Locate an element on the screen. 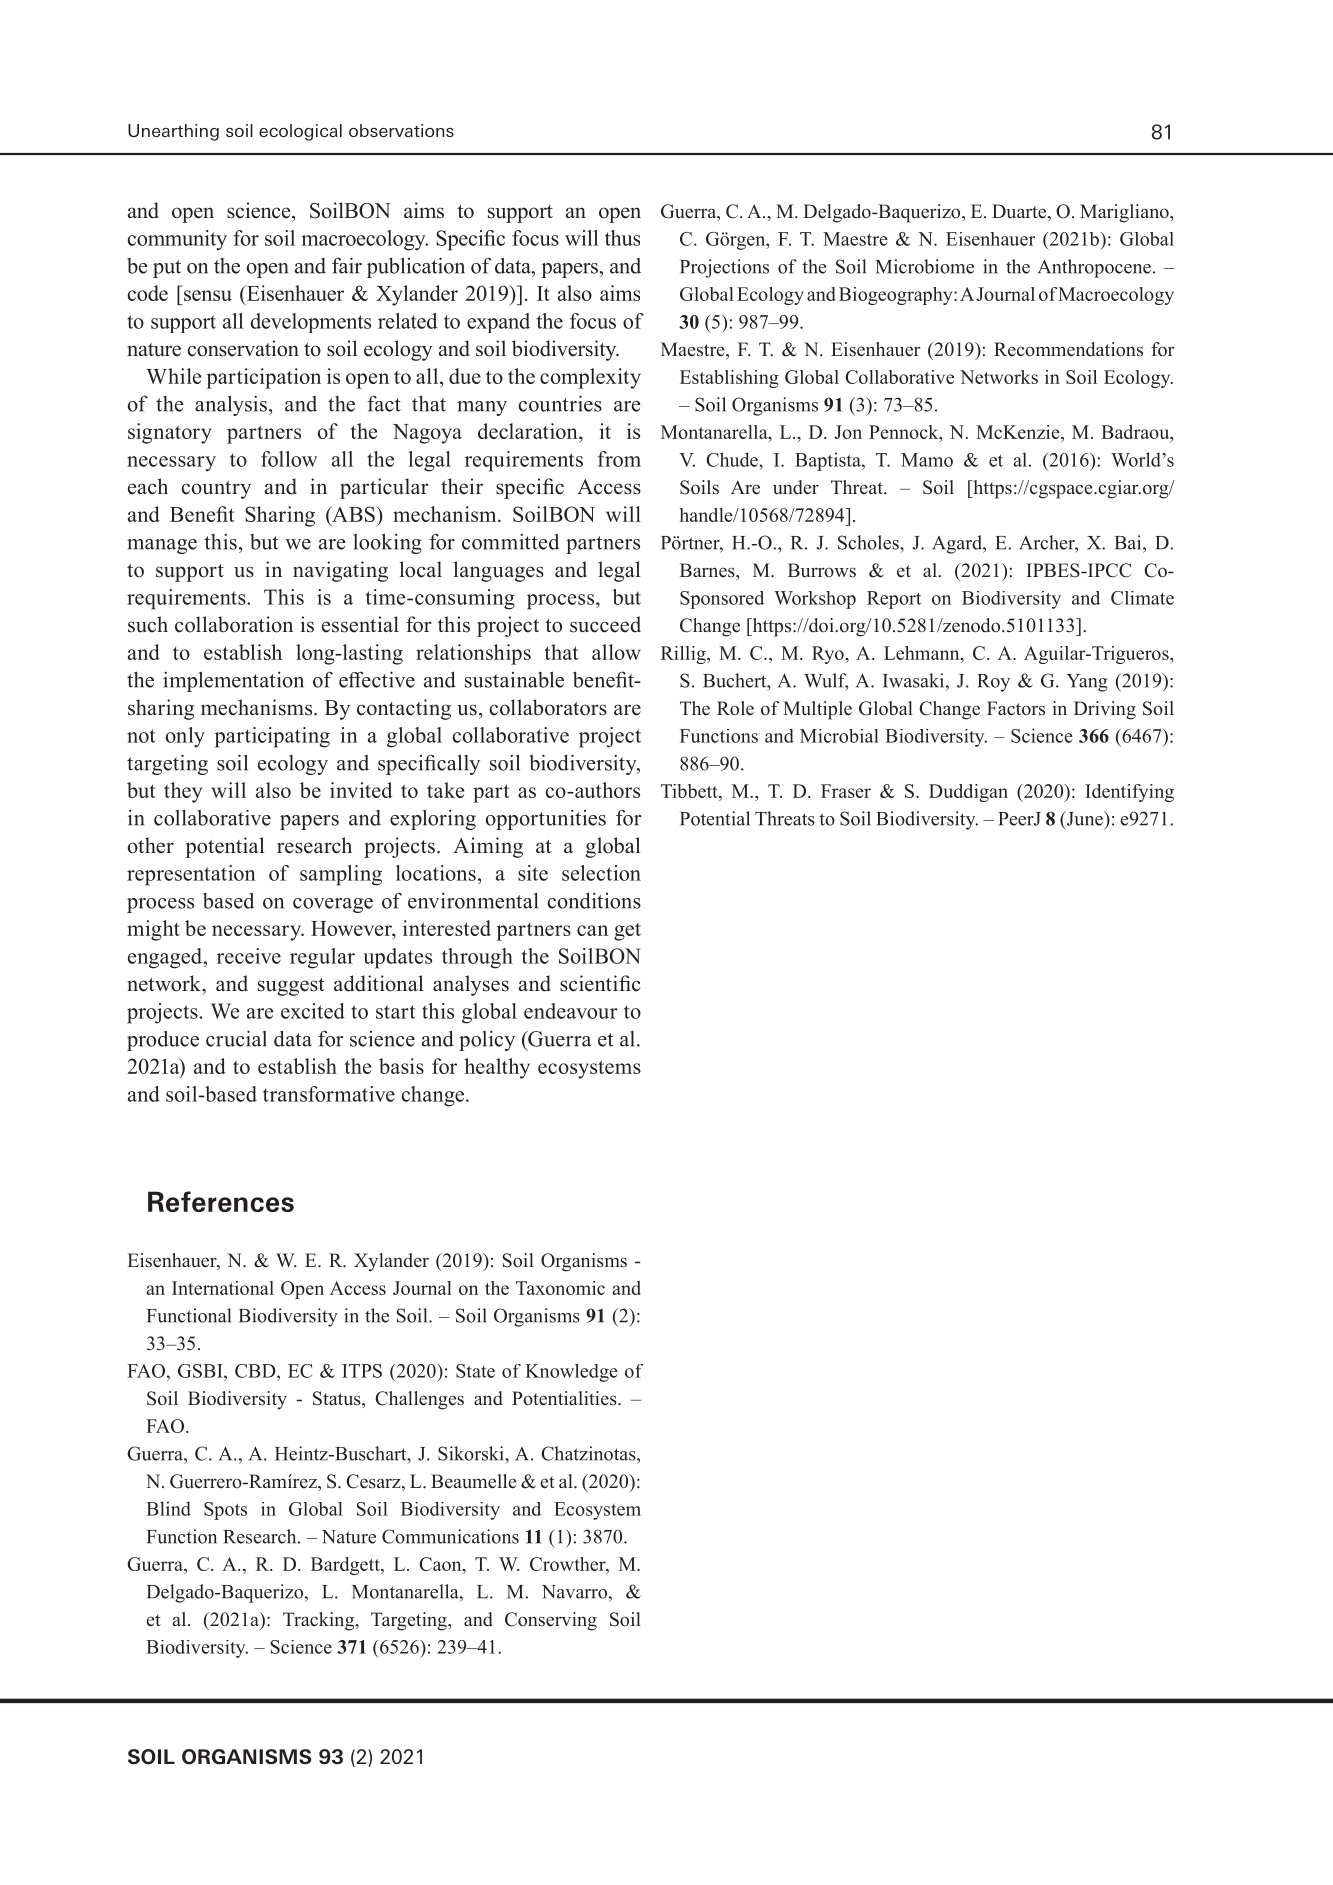 This screenshot has width=1333, height=1885. June is located at coordinates (1084, 819).
